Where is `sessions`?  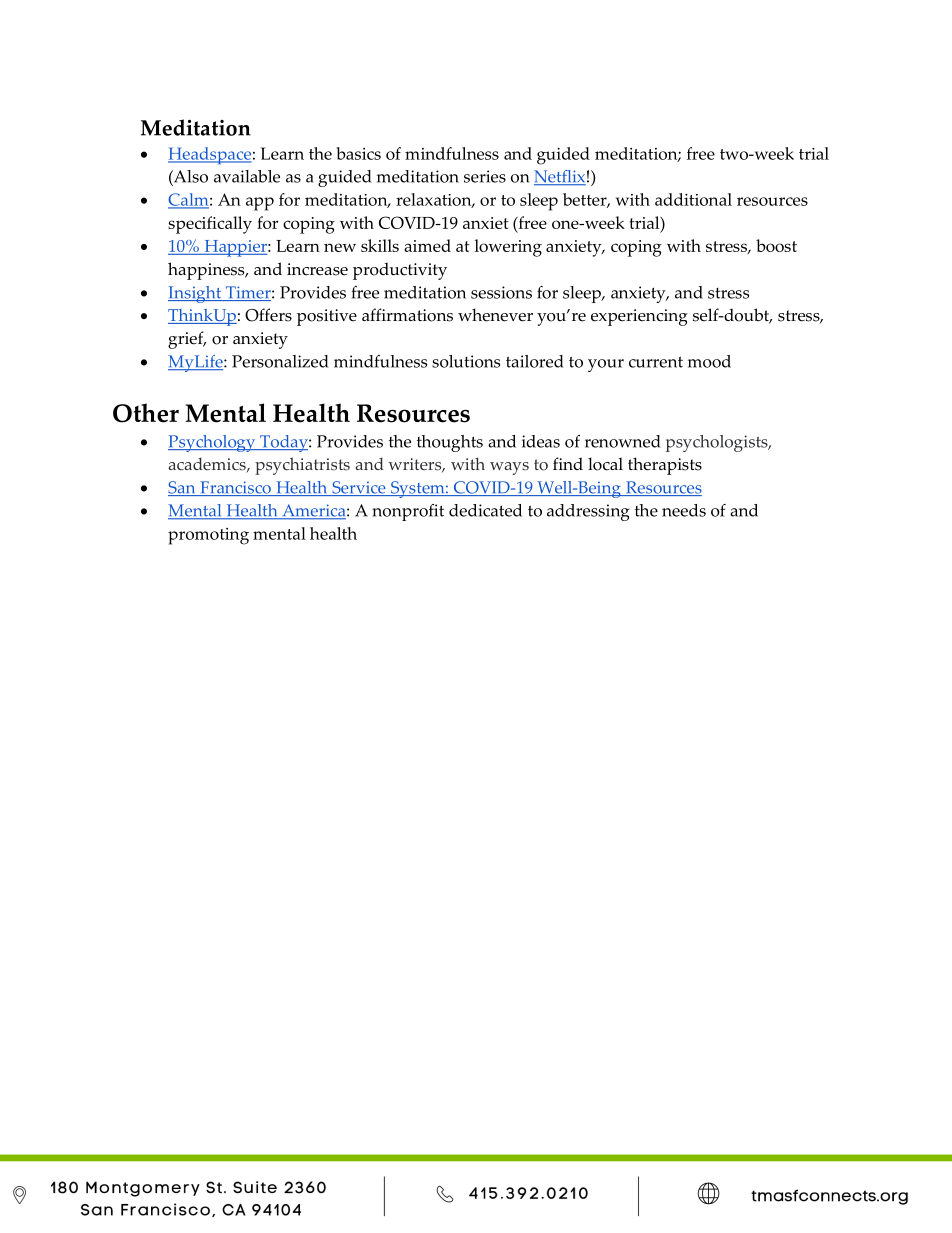
sessions is located at coordinates (501, 292).
